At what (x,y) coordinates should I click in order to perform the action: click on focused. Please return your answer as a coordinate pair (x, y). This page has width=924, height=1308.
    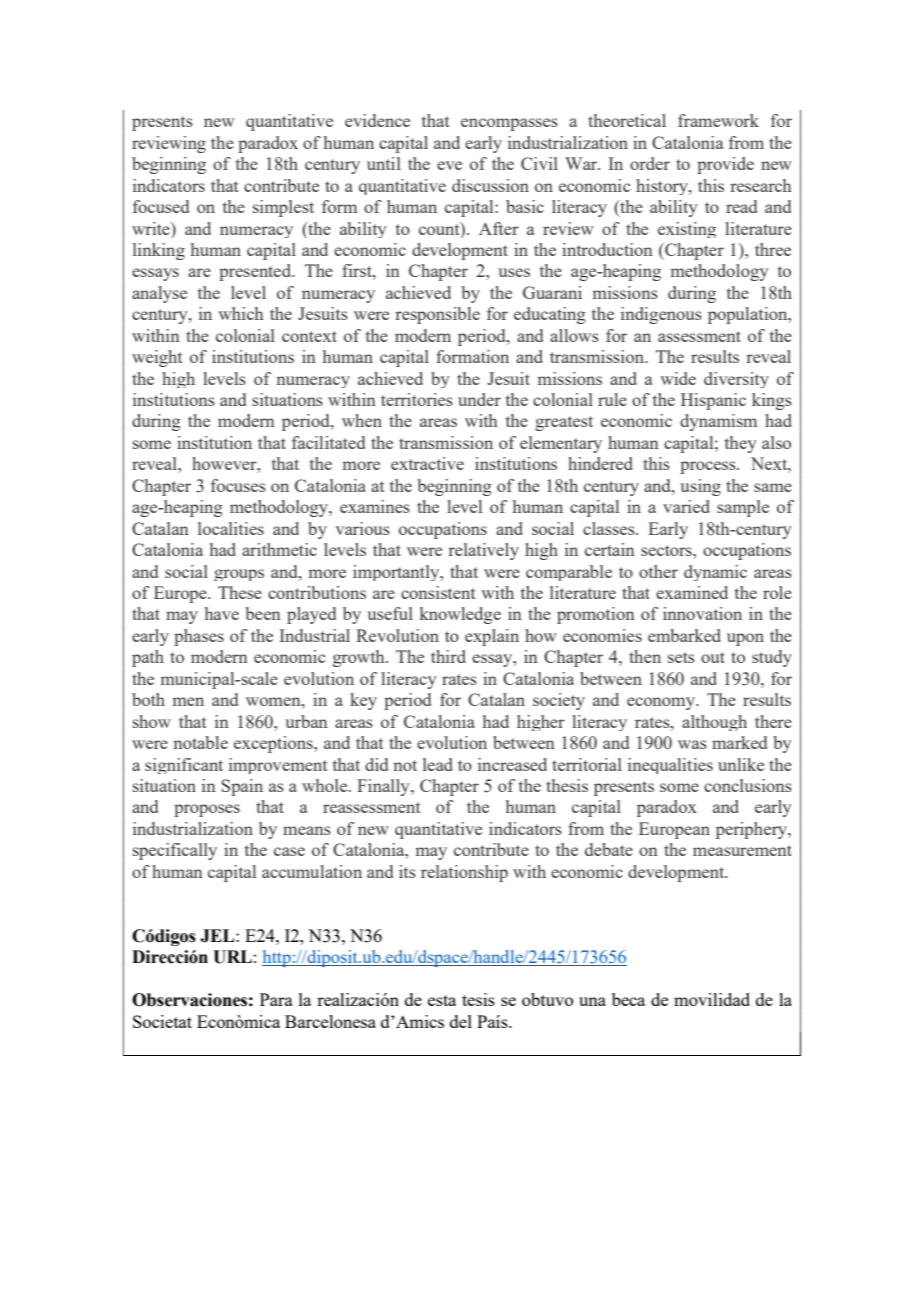
    Looking at the image, I should click on (161, 206).
